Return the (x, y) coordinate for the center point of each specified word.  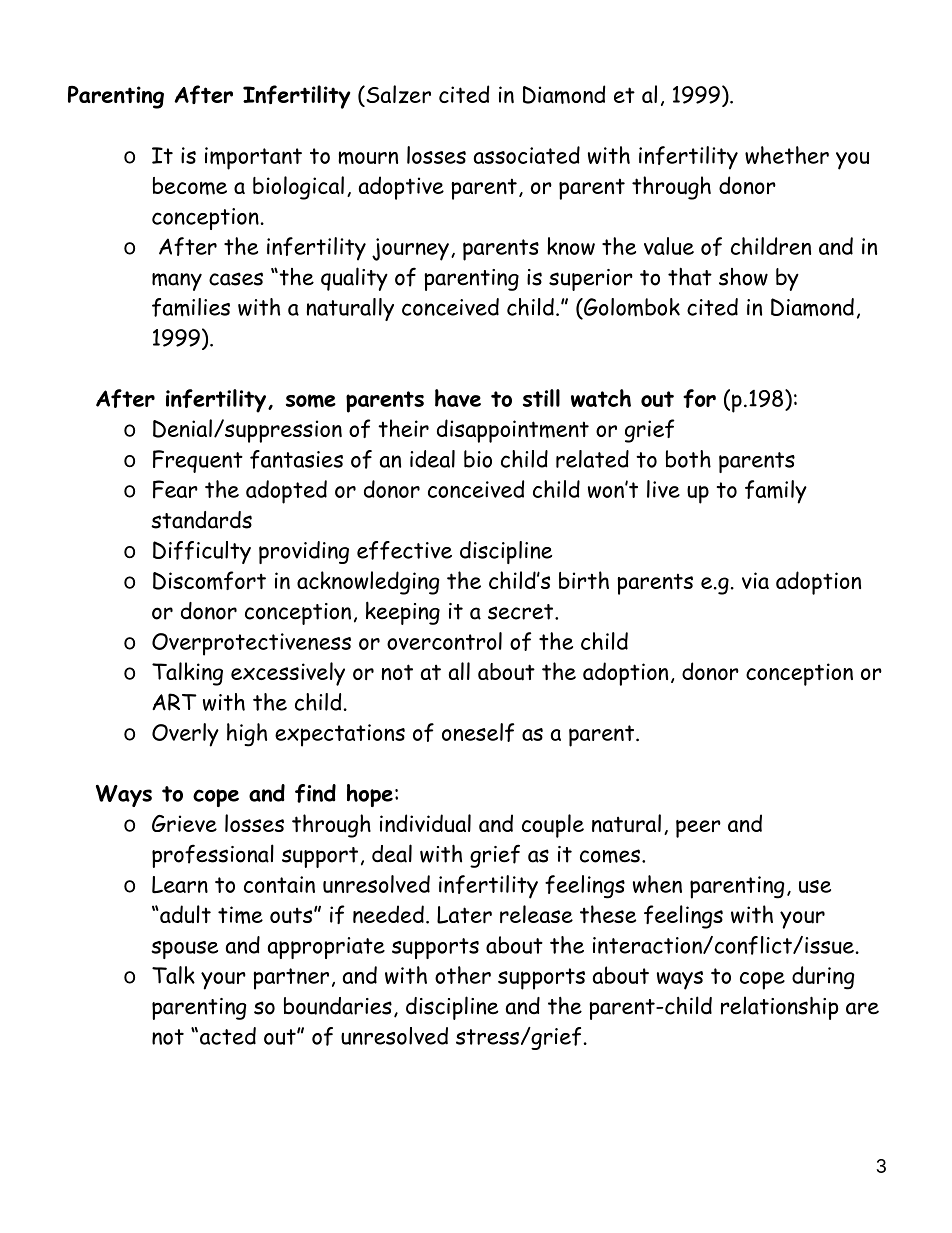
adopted (286, 492)
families (191, 307)
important (253, 158)
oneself (478, 732)
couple (553, 826)
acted (228, 1036)
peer (698, 829)
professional (213, 856)
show (743, 277)
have (458, 398)
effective (404, 550)
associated (527, 155)
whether (787, 155)
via (755, 580)
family (776, 492)
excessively (288, 674)
